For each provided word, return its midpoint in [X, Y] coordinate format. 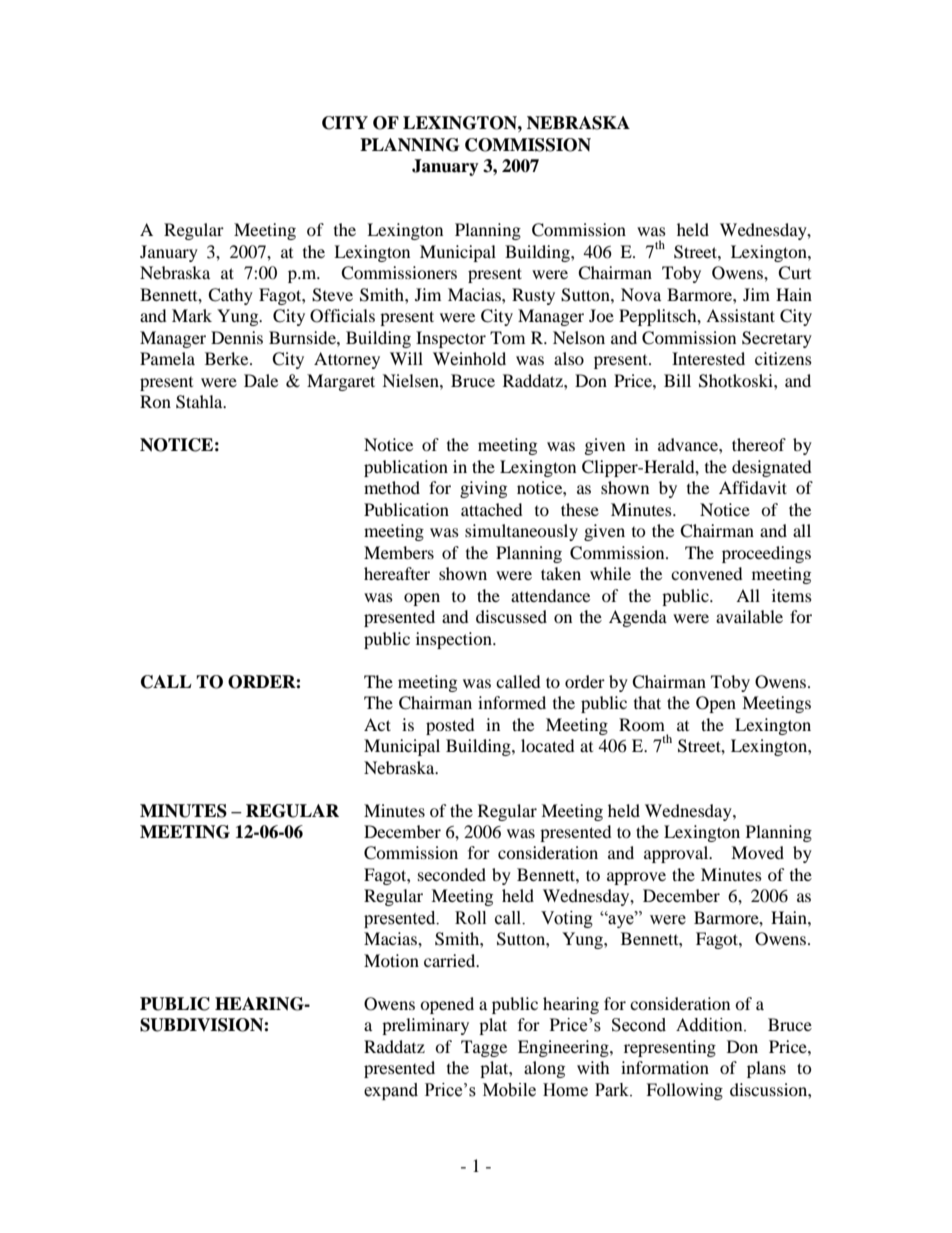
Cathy [230, 296]
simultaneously [521, 532]
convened [707, 573]
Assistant [740, 315]
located [548, 745]
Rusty [533, 296]
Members [399, 552]
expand [391, 1091]
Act [377, 724]
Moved [757, 852]
